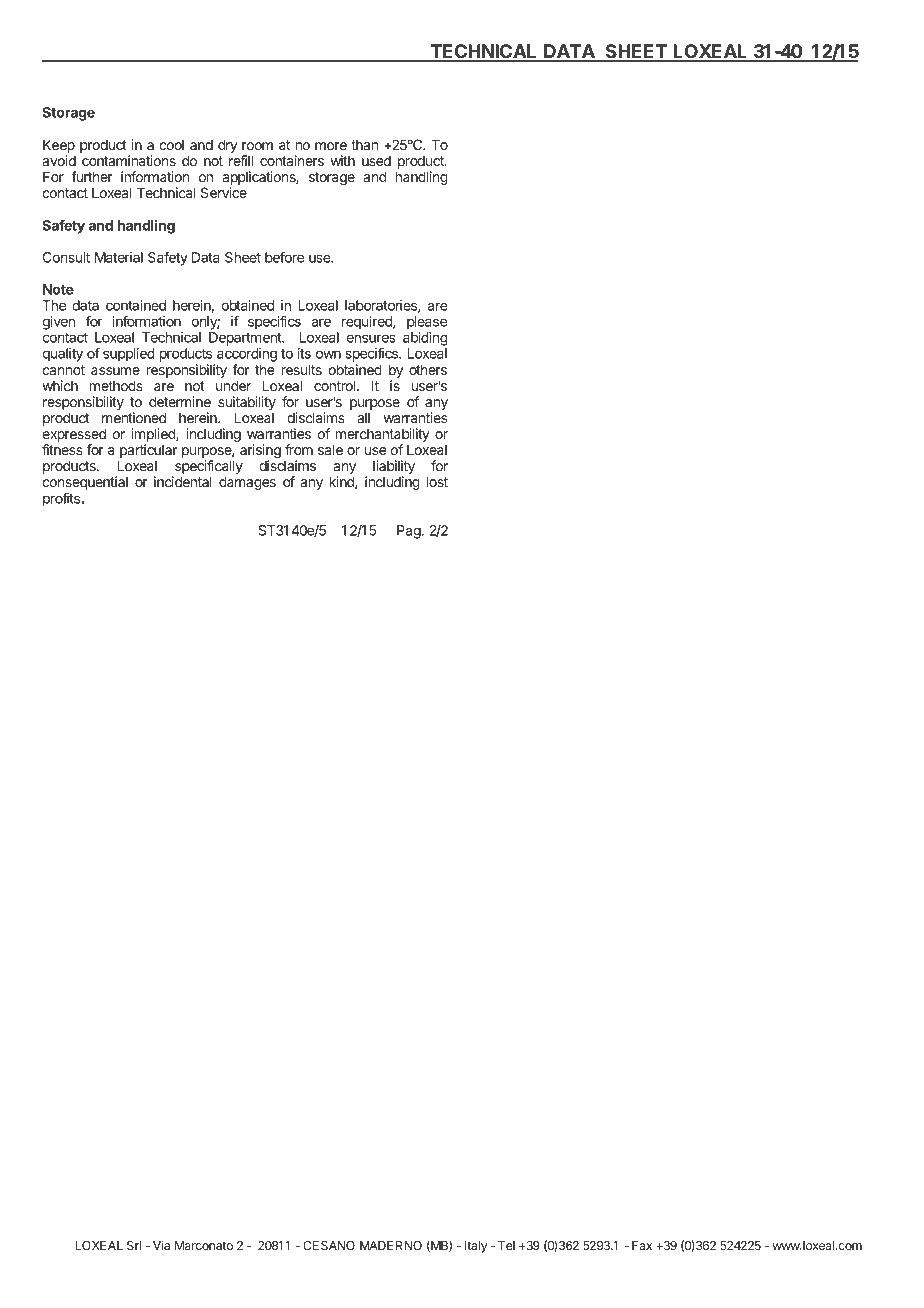 Image resolution: width=924 pixels, height=1308 pixels. Describe the element at coordinates (376, 160) in the screenshot. I see `used` at that location.
